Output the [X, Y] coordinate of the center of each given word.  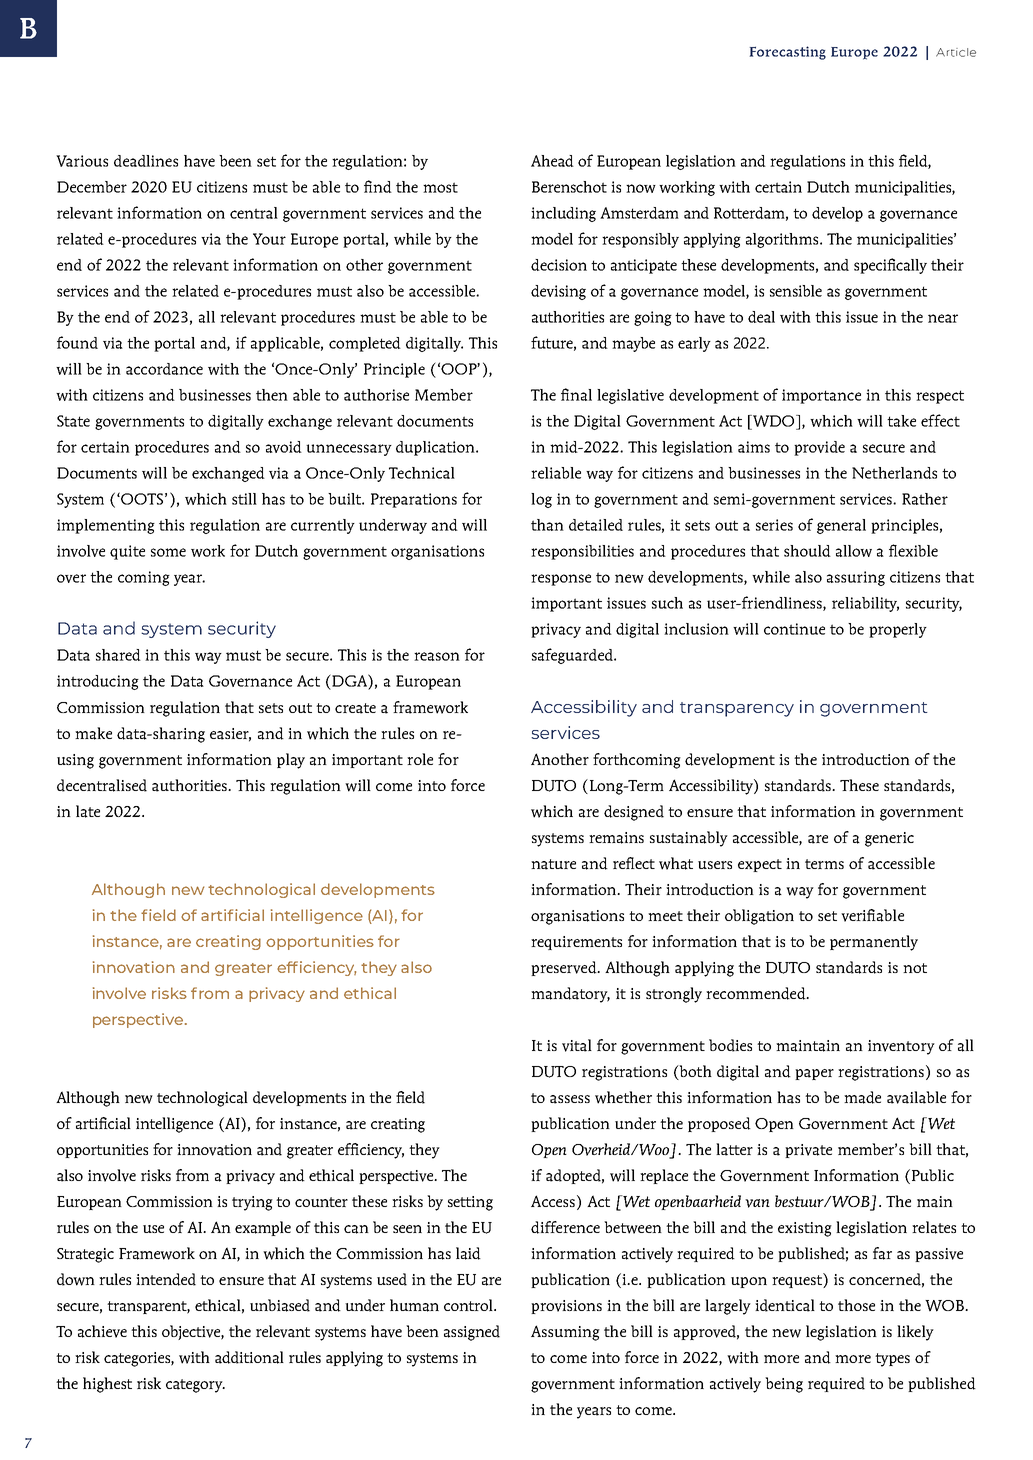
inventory [901, 1047]
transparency [737, 709]
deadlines [146, 161]
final [576, 394]
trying [252, 1203]
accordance [164, 369]
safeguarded [573, 656]
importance [821, 396]
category [195, 1386]
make [93, 733]
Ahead [552, 161]
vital [577, 1045]
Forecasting [788, 53]
